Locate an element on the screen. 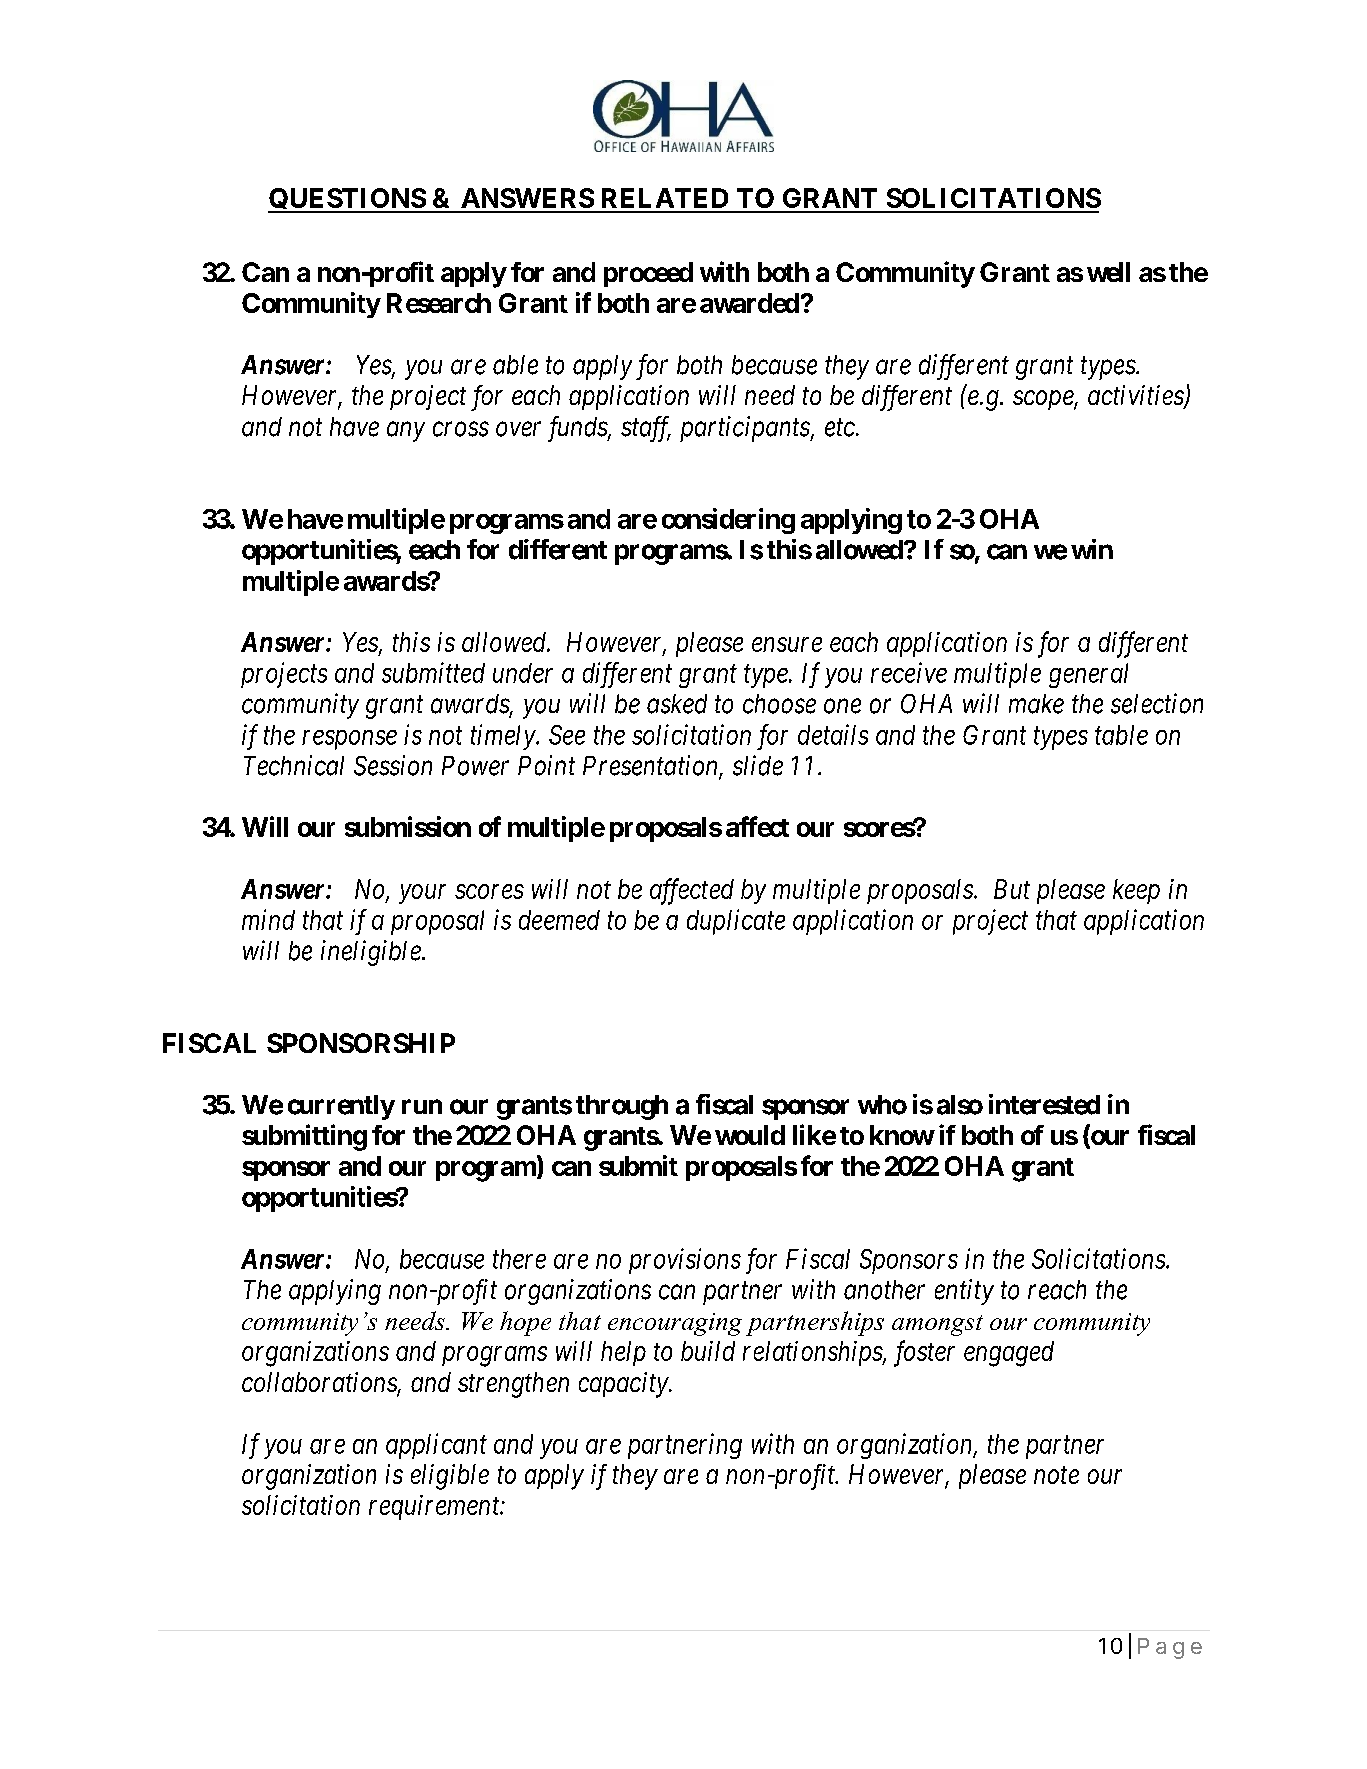 This screenshot has height=1769, width=1367. well is located at coordinates (1108, 272).
